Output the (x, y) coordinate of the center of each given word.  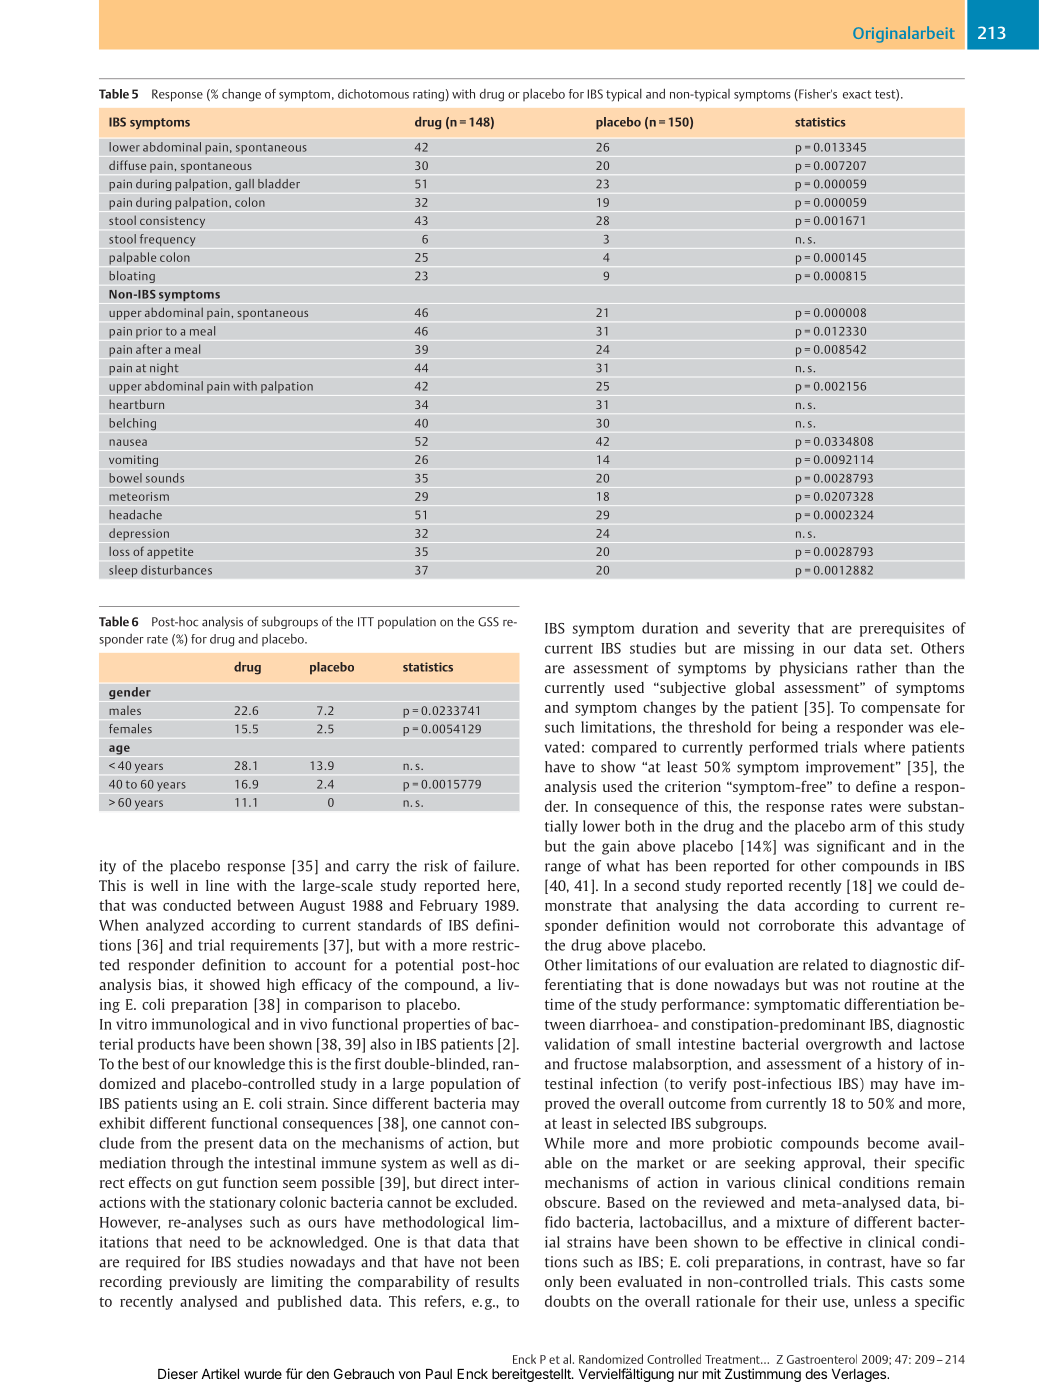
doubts (567, 1301)
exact (857, 94)
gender (130, 693)
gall (244, 185)
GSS (488, 622)
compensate (900, 709)
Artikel (220, 1373)
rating (428, 95)
